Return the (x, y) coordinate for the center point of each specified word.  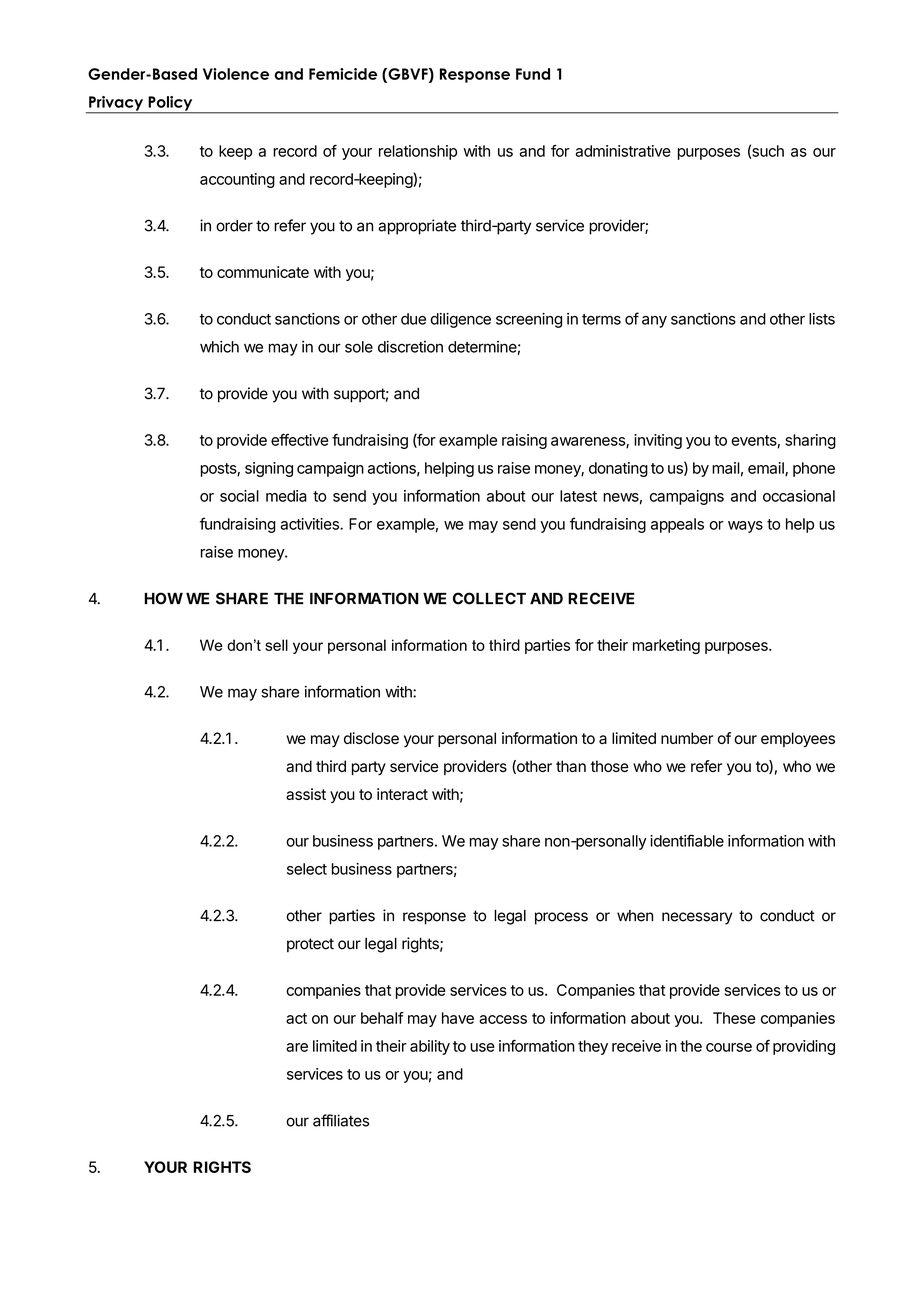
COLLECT (489, 598)
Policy (170, 104)
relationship (418, 152)
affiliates (341, 1120)
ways (745, 527)
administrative (623, 151)
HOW (163, 598)
